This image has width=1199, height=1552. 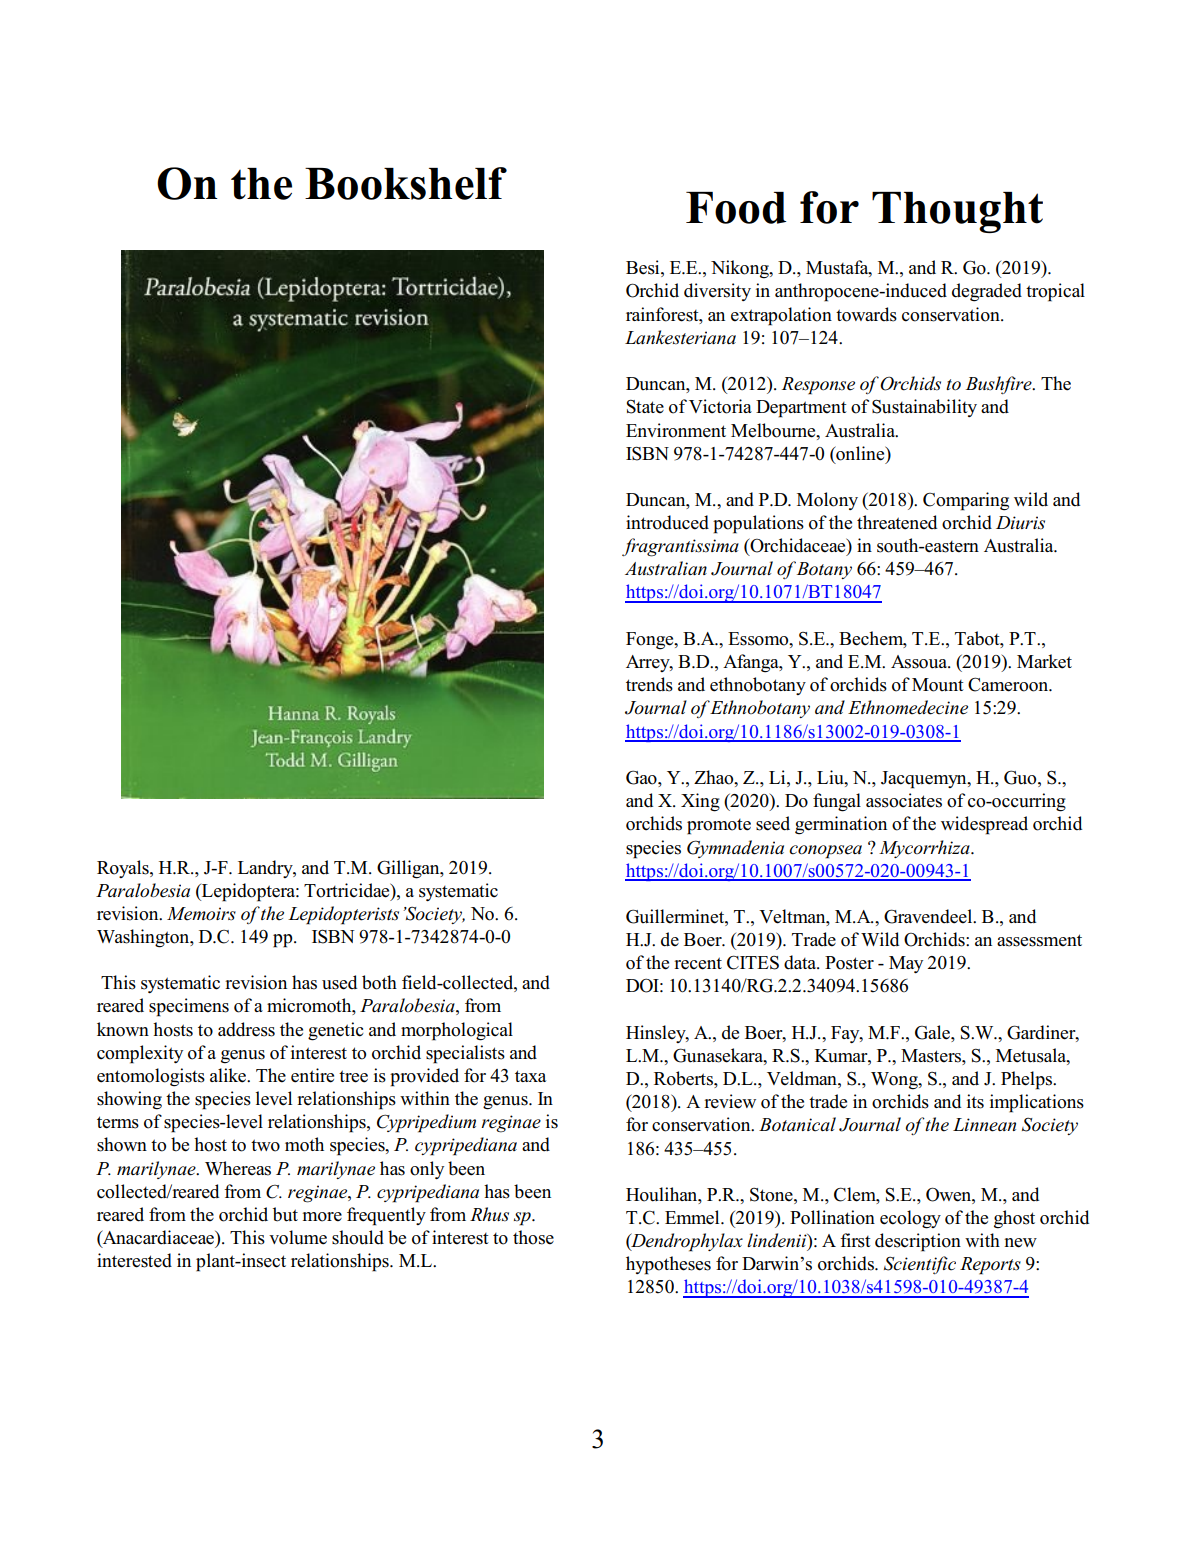 I want to click on trends, so click(x=649, y=684).
